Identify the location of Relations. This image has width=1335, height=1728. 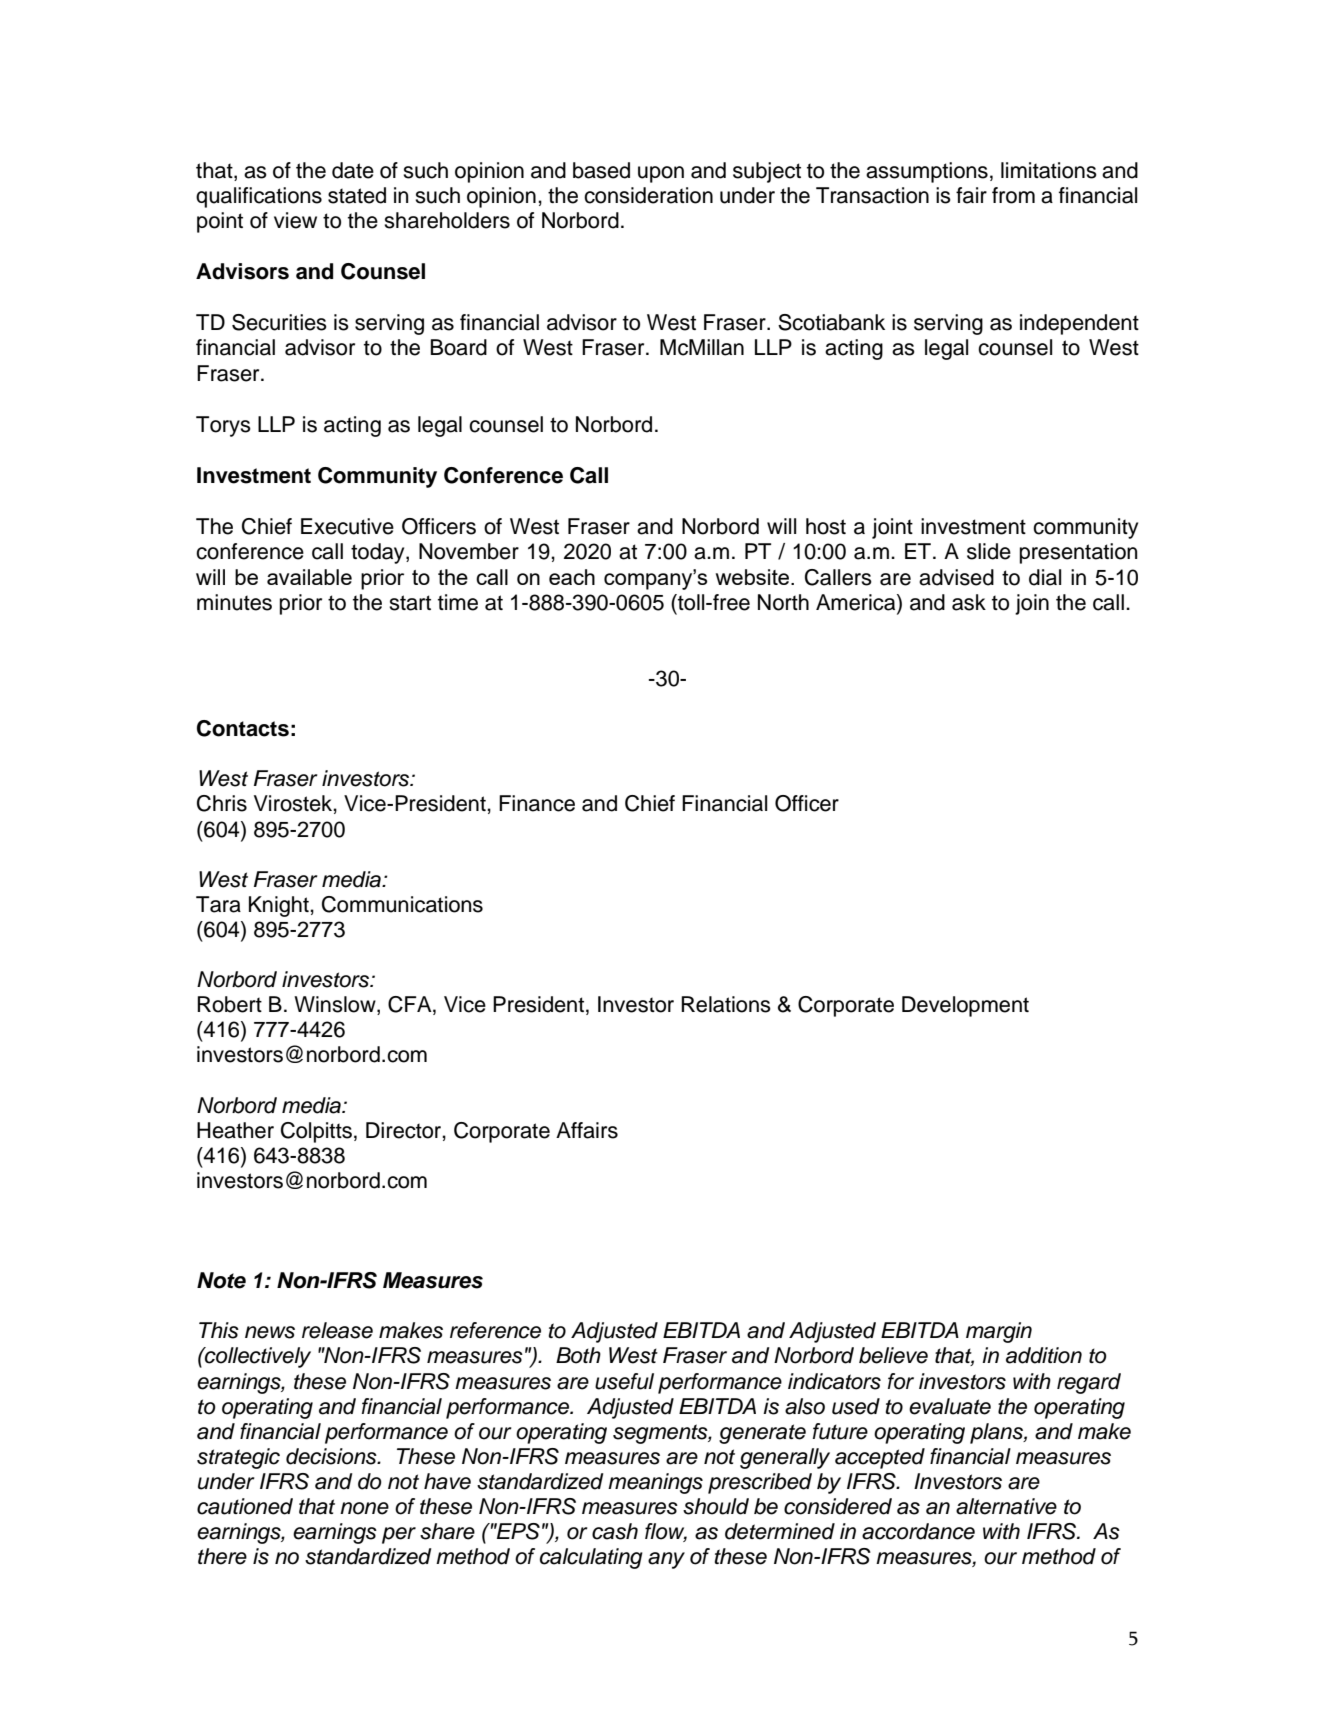
(726, 1004).
